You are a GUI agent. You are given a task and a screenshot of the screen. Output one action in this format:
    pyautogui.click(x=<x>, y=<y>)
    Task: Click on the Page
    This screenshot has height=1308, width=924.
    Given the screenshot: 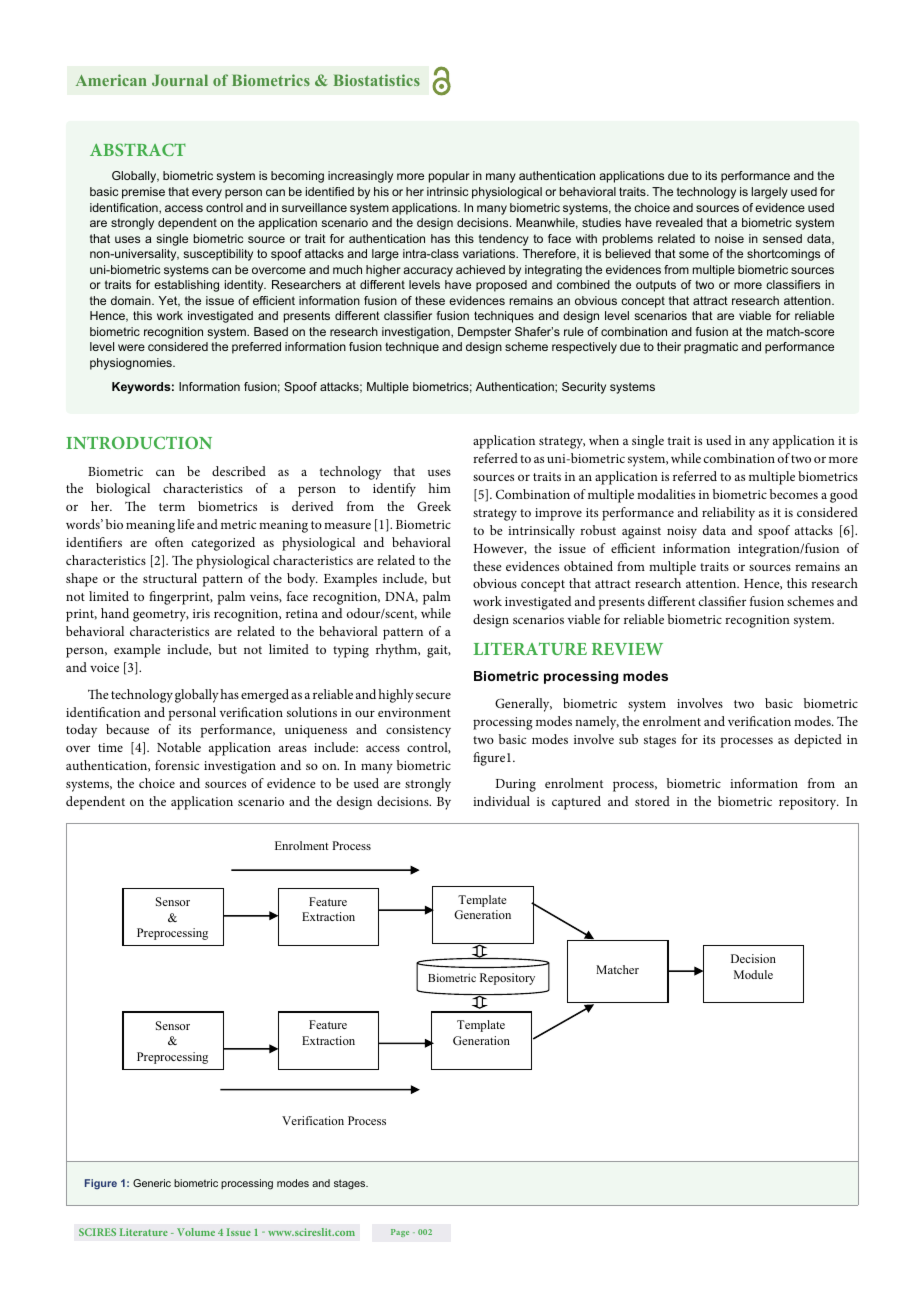 What is the action you would take?
    pyautogui.click(x=400, y=1233)
